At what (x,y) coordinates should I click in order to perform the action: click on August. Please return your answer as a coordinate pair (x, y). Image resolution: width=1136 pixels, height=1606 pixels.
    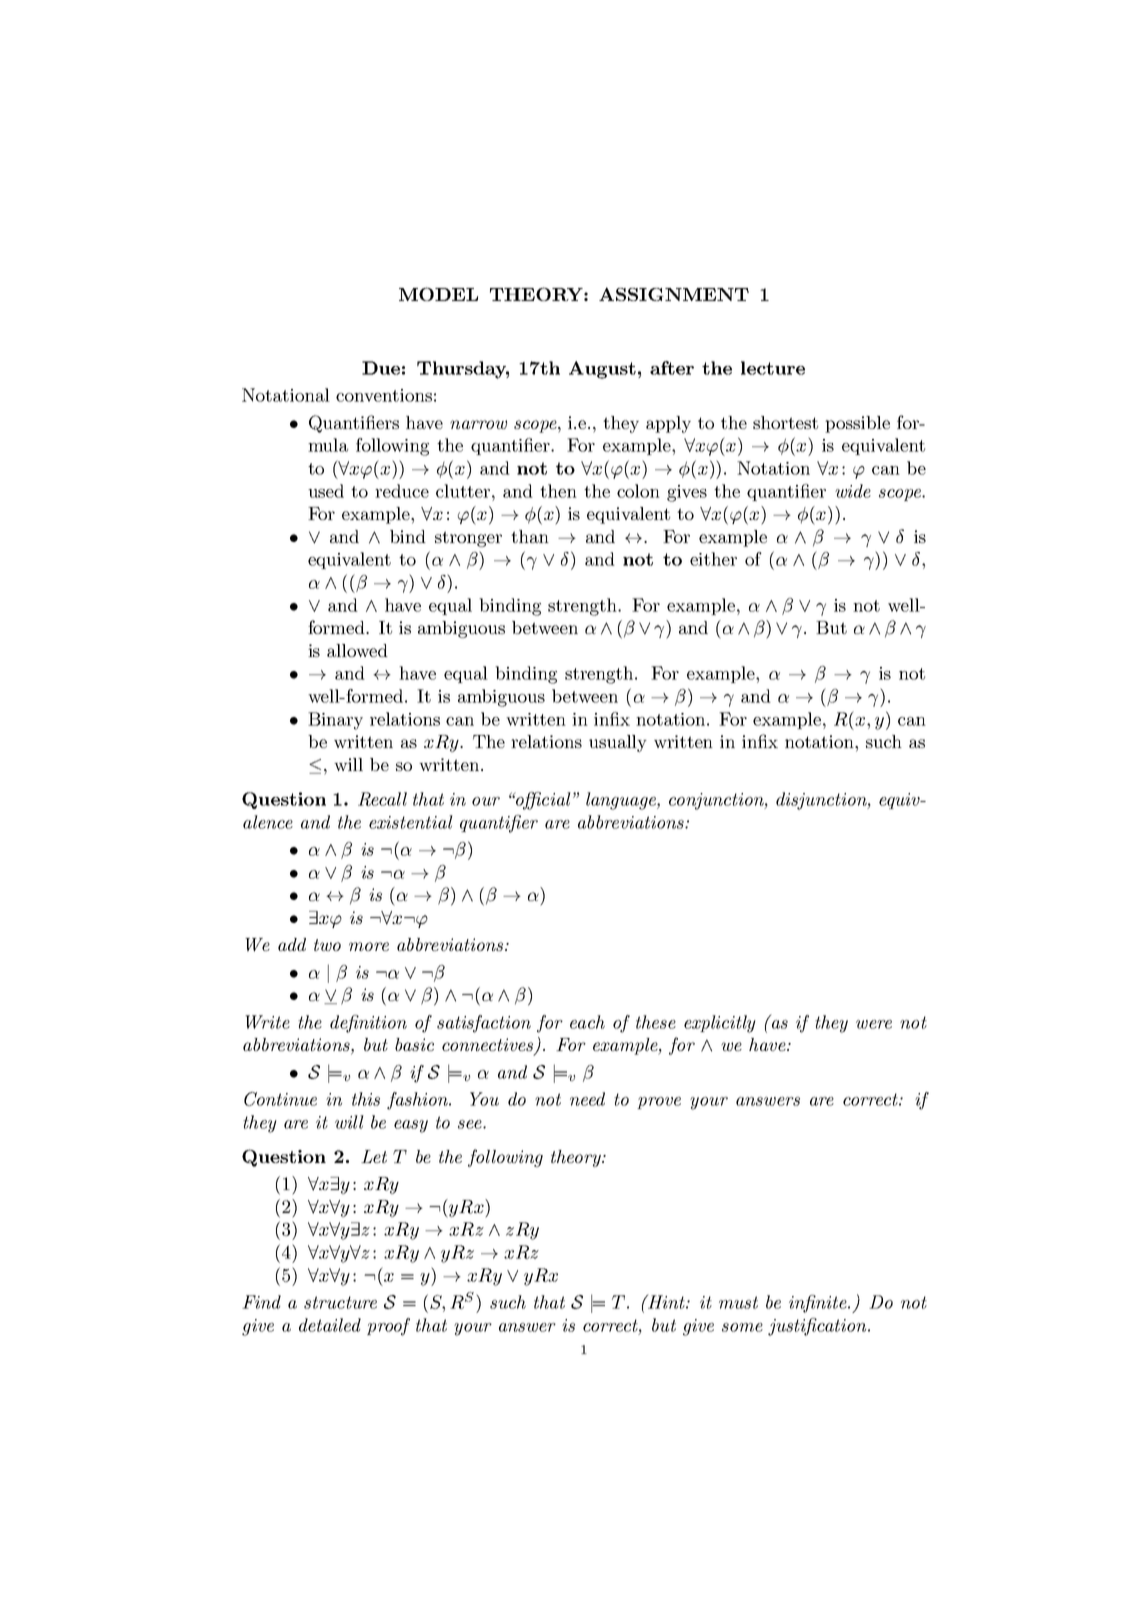
    Looking at the image, I should click on (602, 370).
